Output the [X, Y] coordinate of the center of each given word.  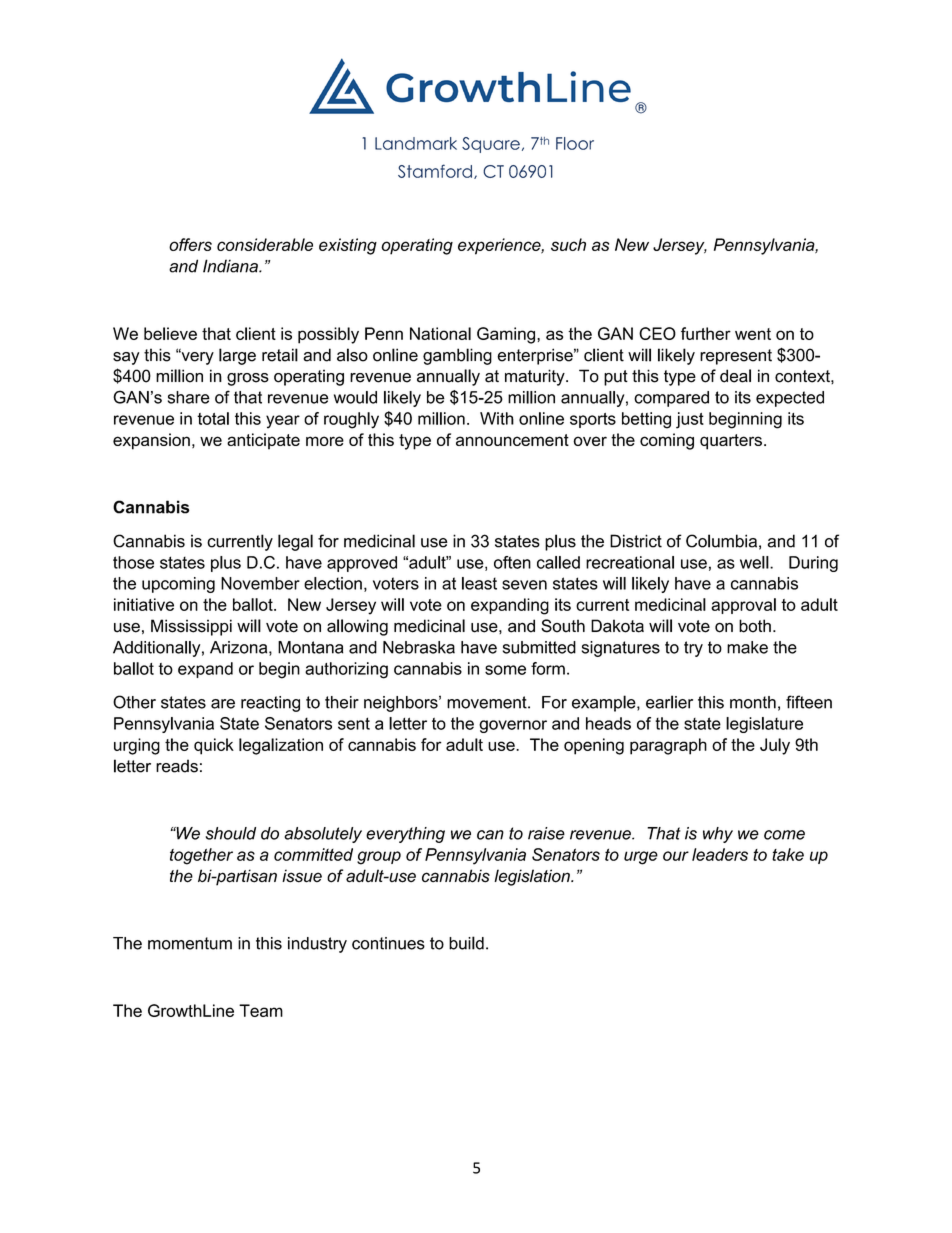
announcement [512, 440]
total [213, 418]
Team [261, 1010]
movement [488, 702]
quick [214, 746]
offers [190, 244]
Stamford [435, 171]
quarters [731, 442]
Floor [575, 143]
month [753, 702]
